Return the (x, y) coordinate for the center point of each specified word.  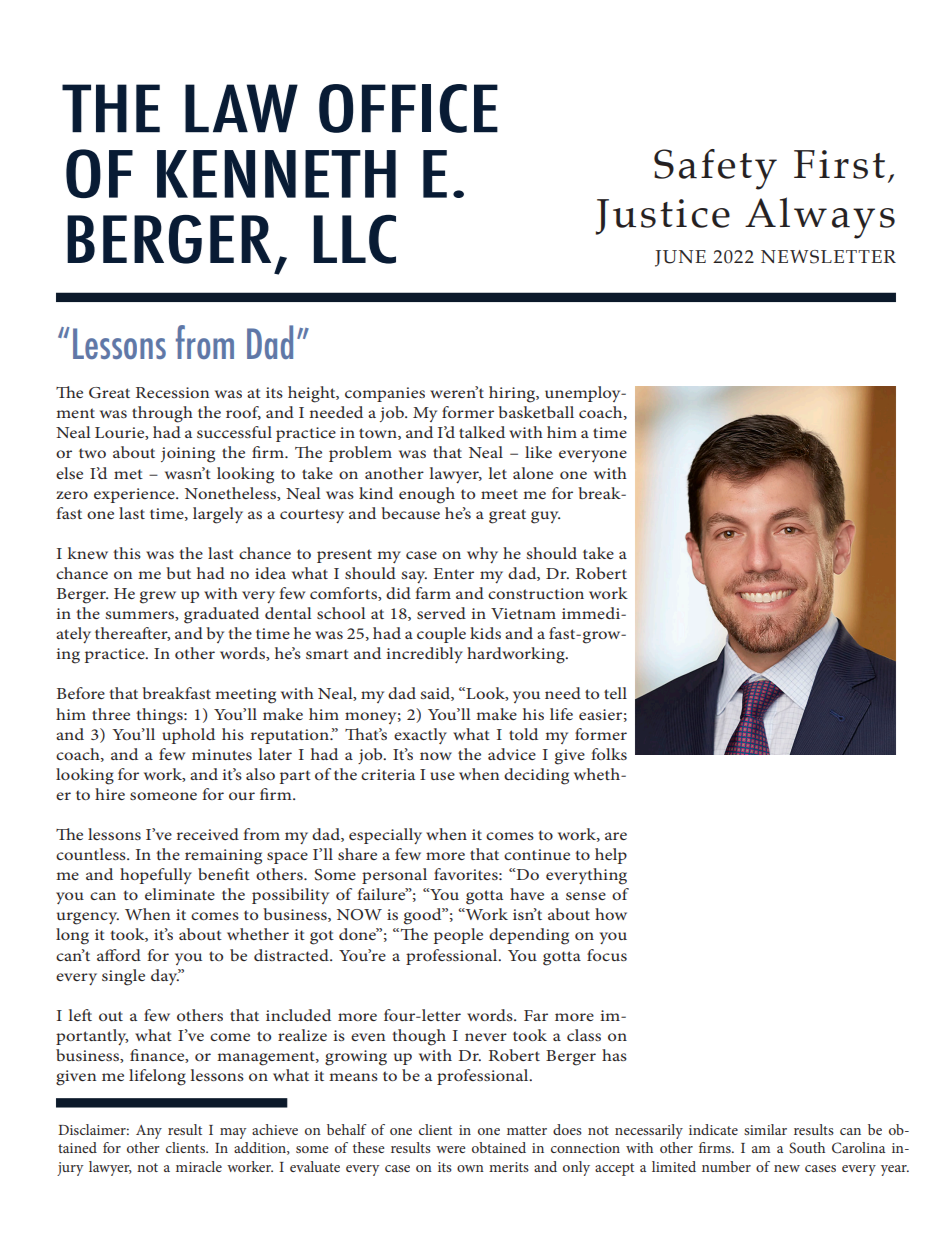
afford (119, 955)
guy (545, 517)
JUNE (680, 258)
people (458, 936)
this (127, 553)
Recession (172, 392)
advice (512, 754)
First (839, 164)
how (611, 914)
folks (609, 754)
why (482, 555)
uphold (188, 736)
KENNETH (276, 174)
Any (149, 1132)
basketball (536, 412)
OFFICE (408, 108)
